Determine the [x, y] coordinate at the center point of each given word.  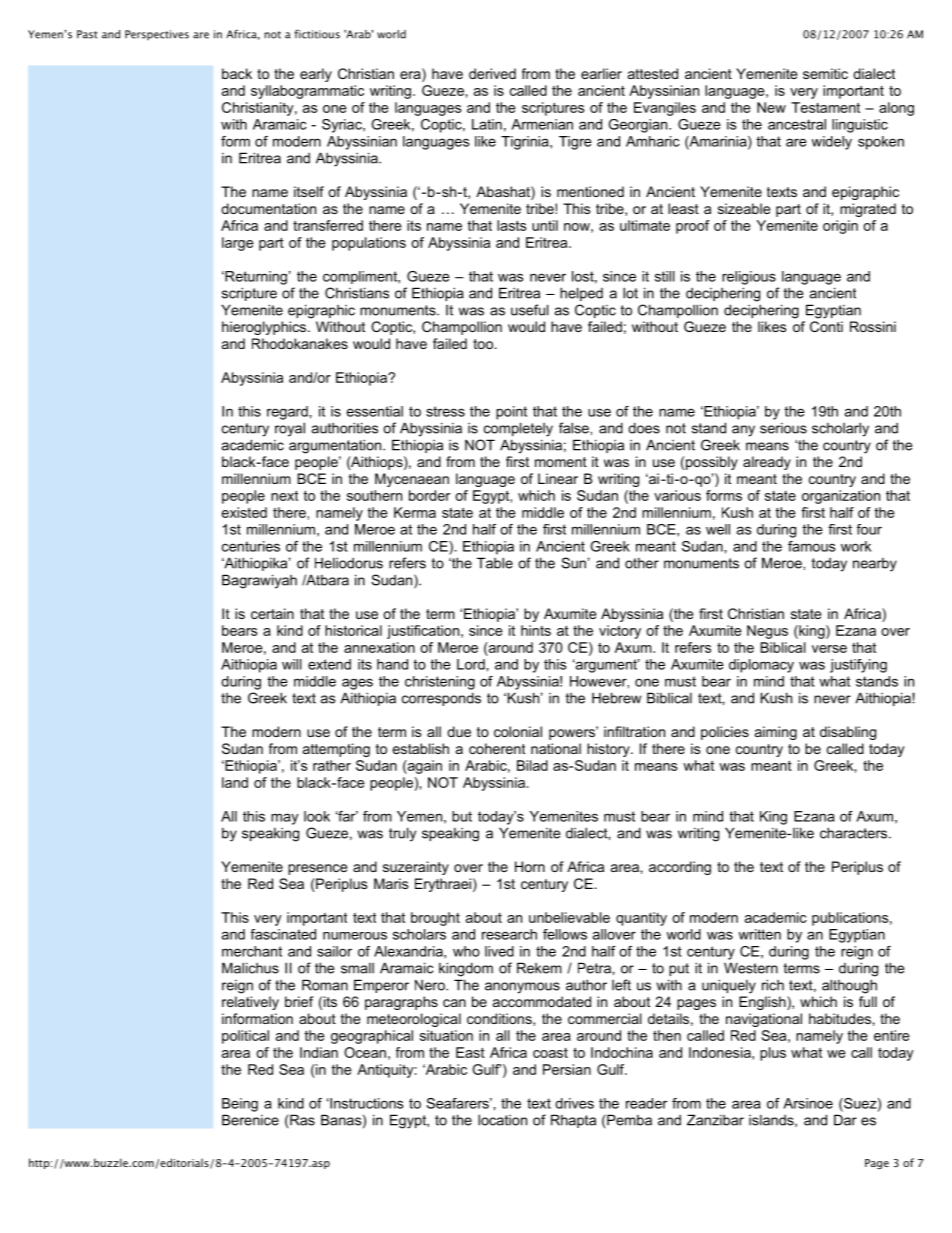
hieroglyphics [265, 328]
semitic [825, 73]
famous [811, 546]
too [483, 344]
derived [492, 73]
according [680, 868]
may [285, 819]
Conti [826, 326]
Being [240, 1105]
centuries [251, 546]
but [462, 816]
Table [495, 563]
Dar [845, 1120]
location [502, 1120]
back [237, 73]
